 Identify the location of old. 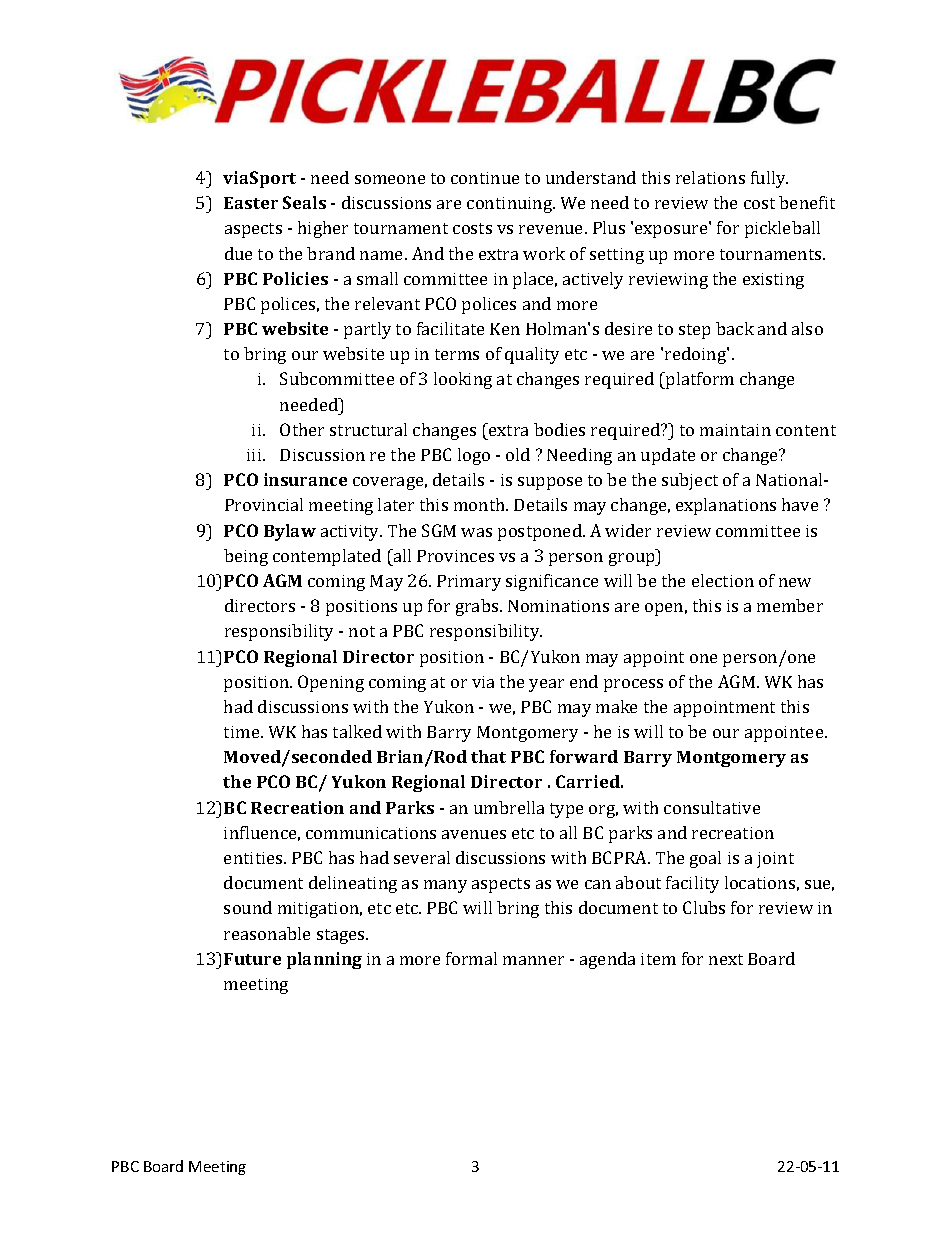
(518, 454).
